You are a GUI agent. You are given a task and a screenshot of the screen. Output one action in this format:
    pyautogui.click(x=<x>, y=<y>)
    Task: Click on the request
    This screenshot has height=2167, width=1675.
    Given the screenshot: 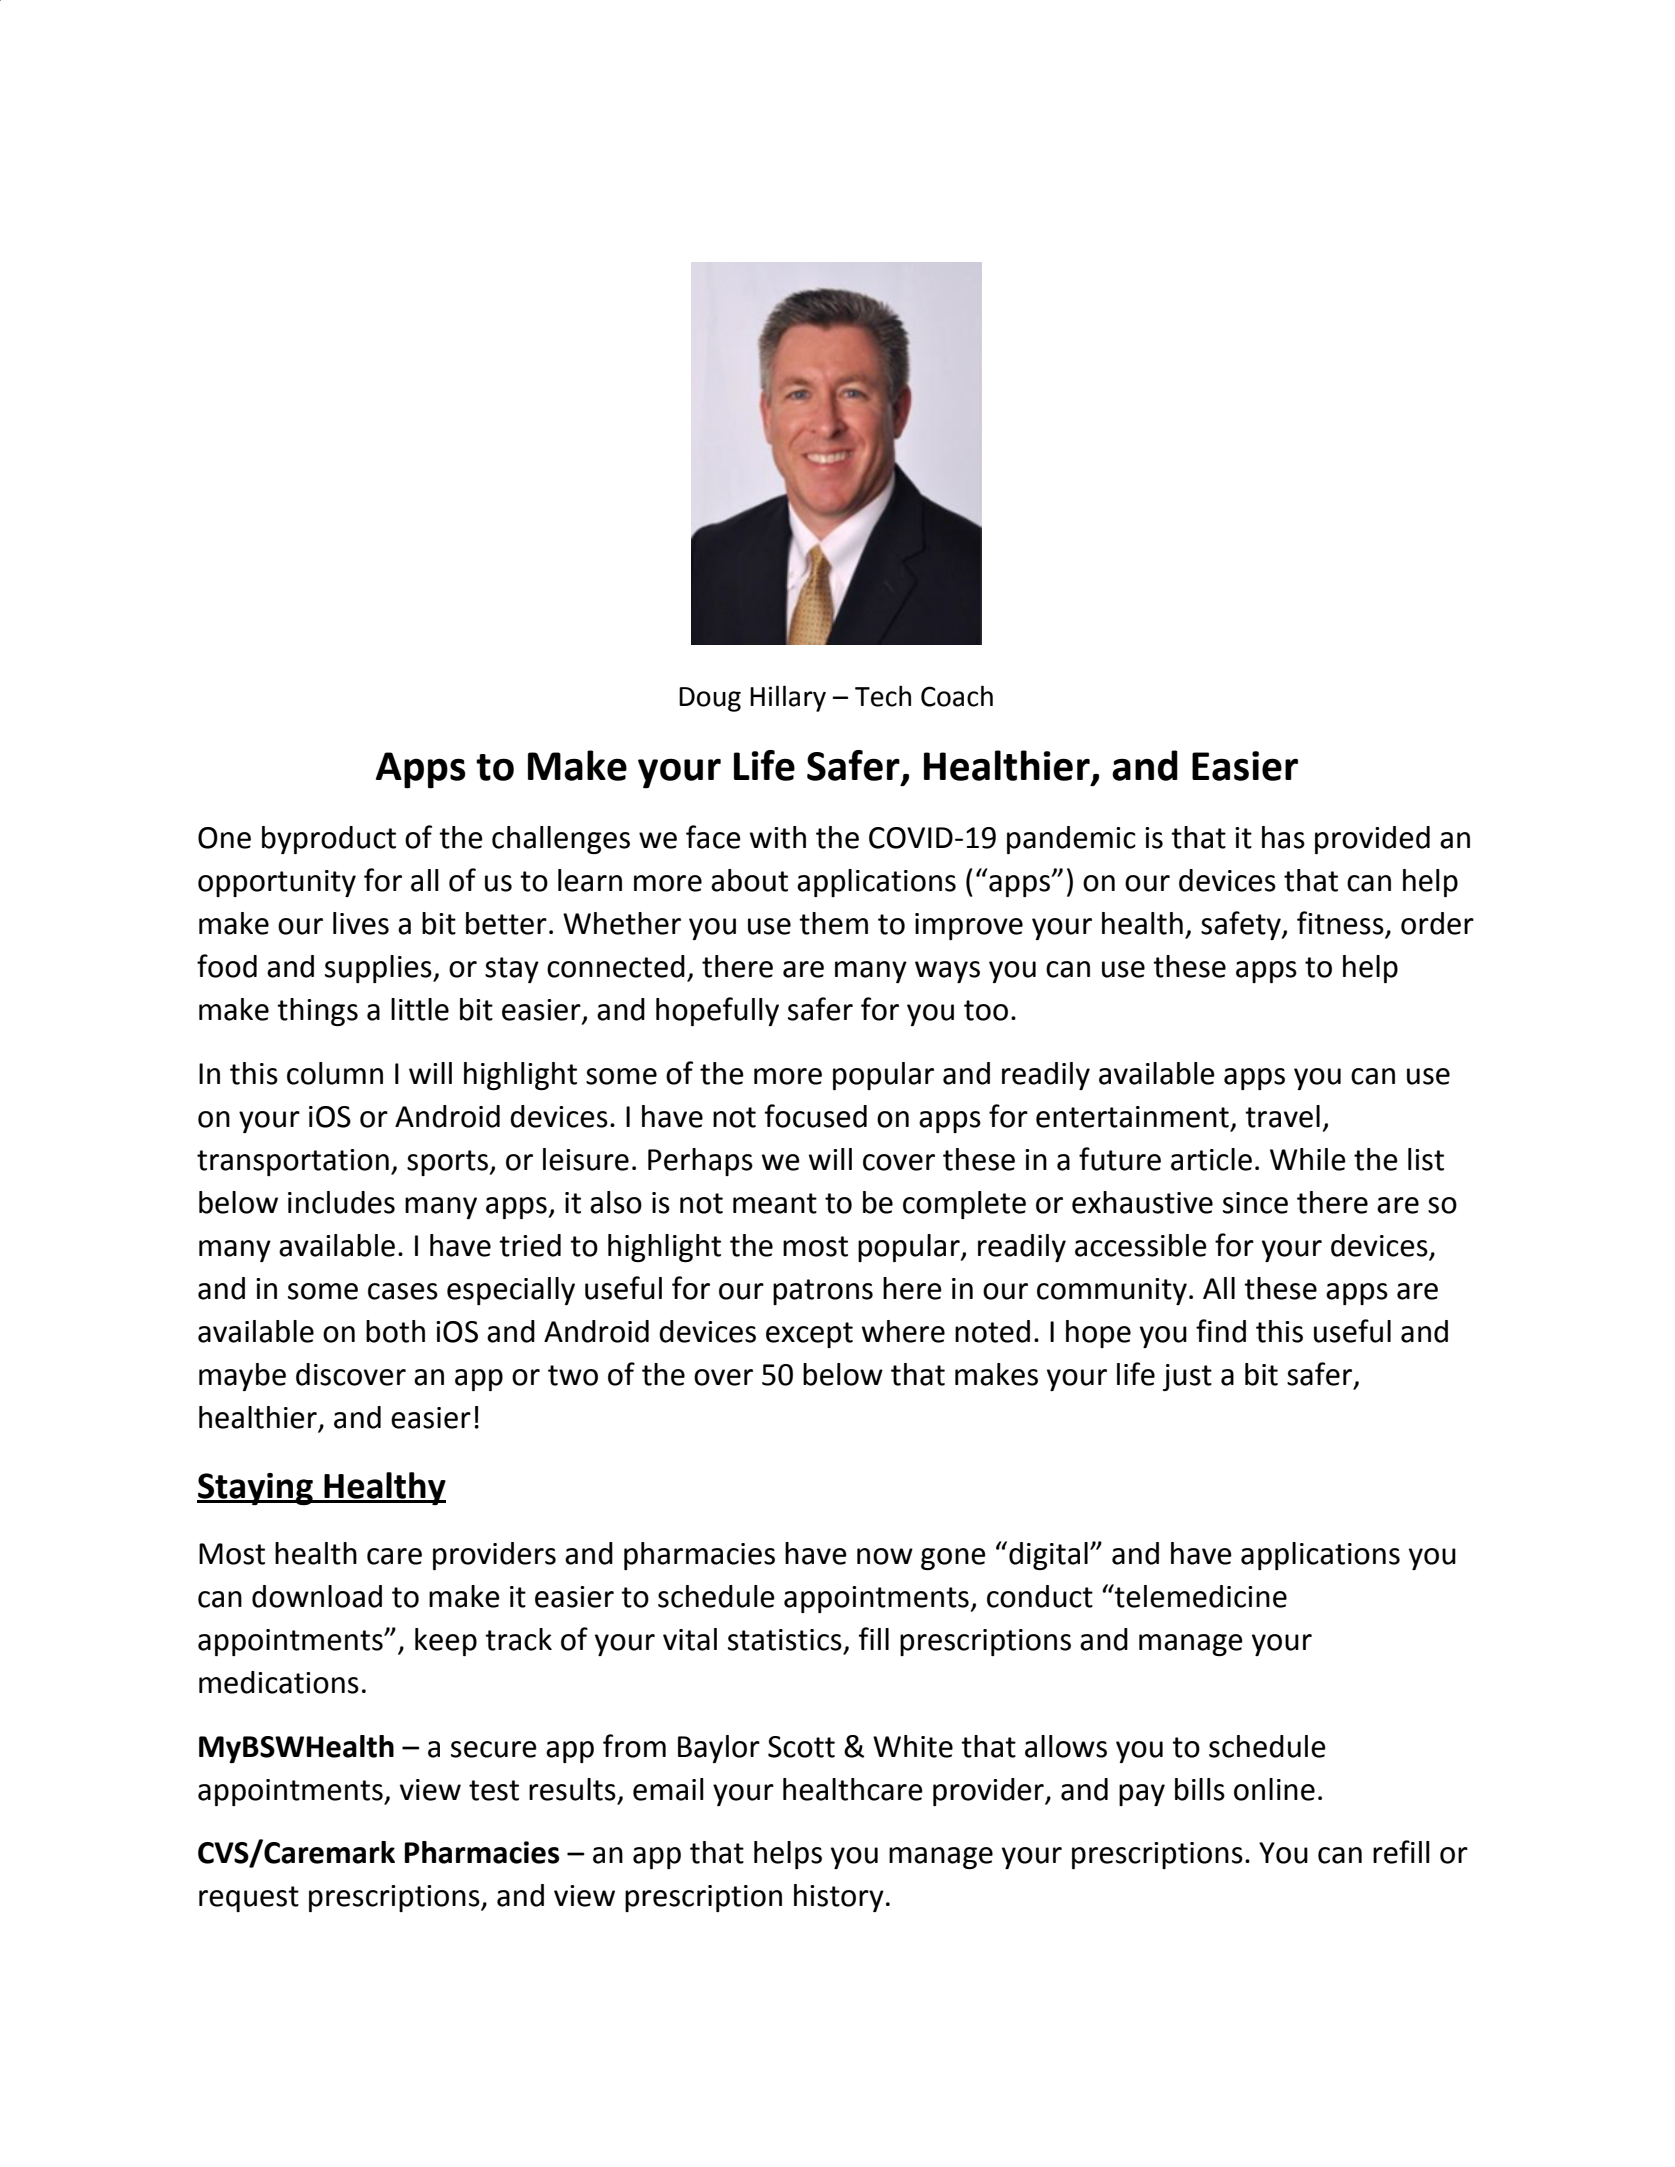 What is the action you would take?
    pyautogui.click(x=249, y=1899)
